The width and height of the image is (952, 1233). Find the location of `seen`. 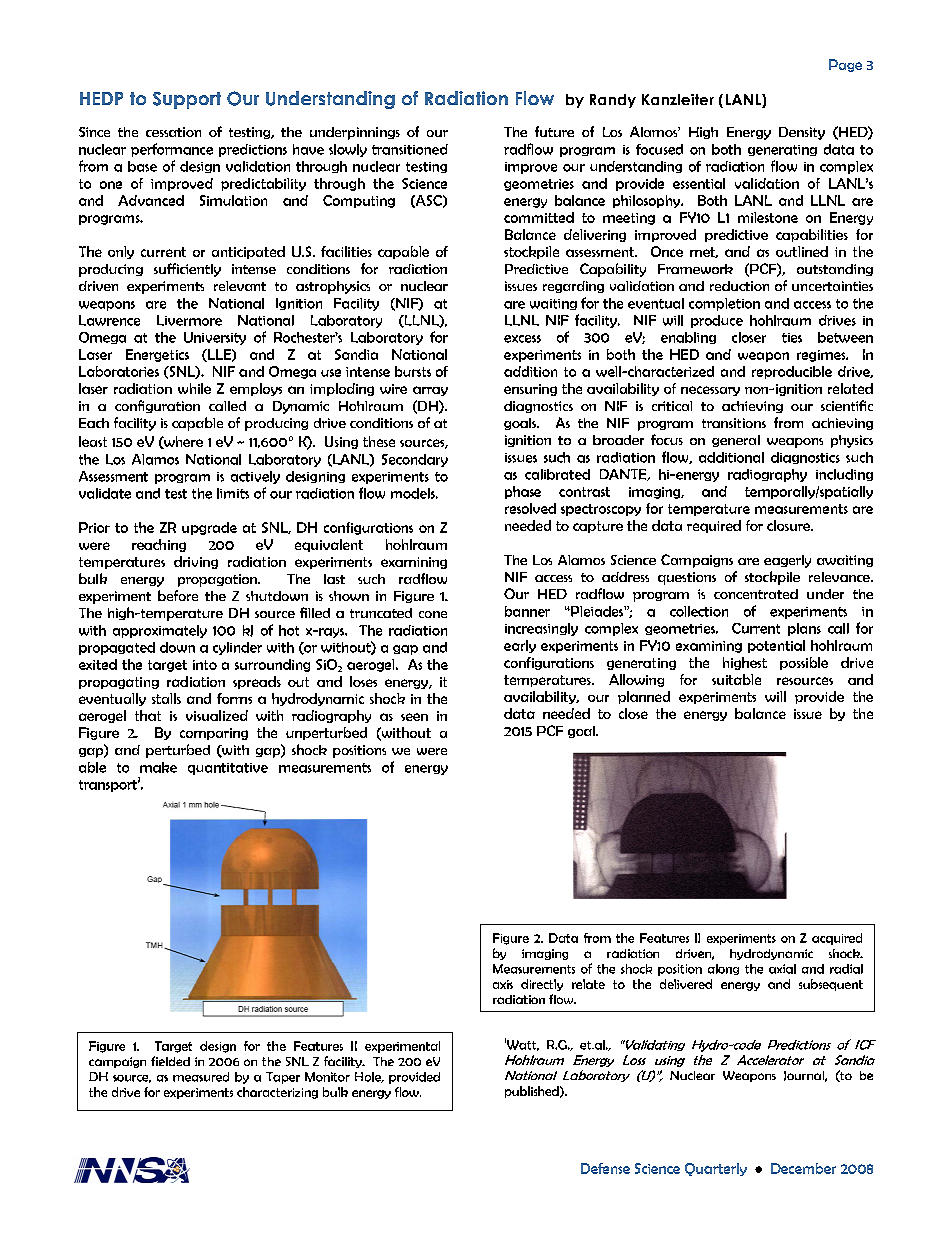

seen is located at coordinates (414, 717).
